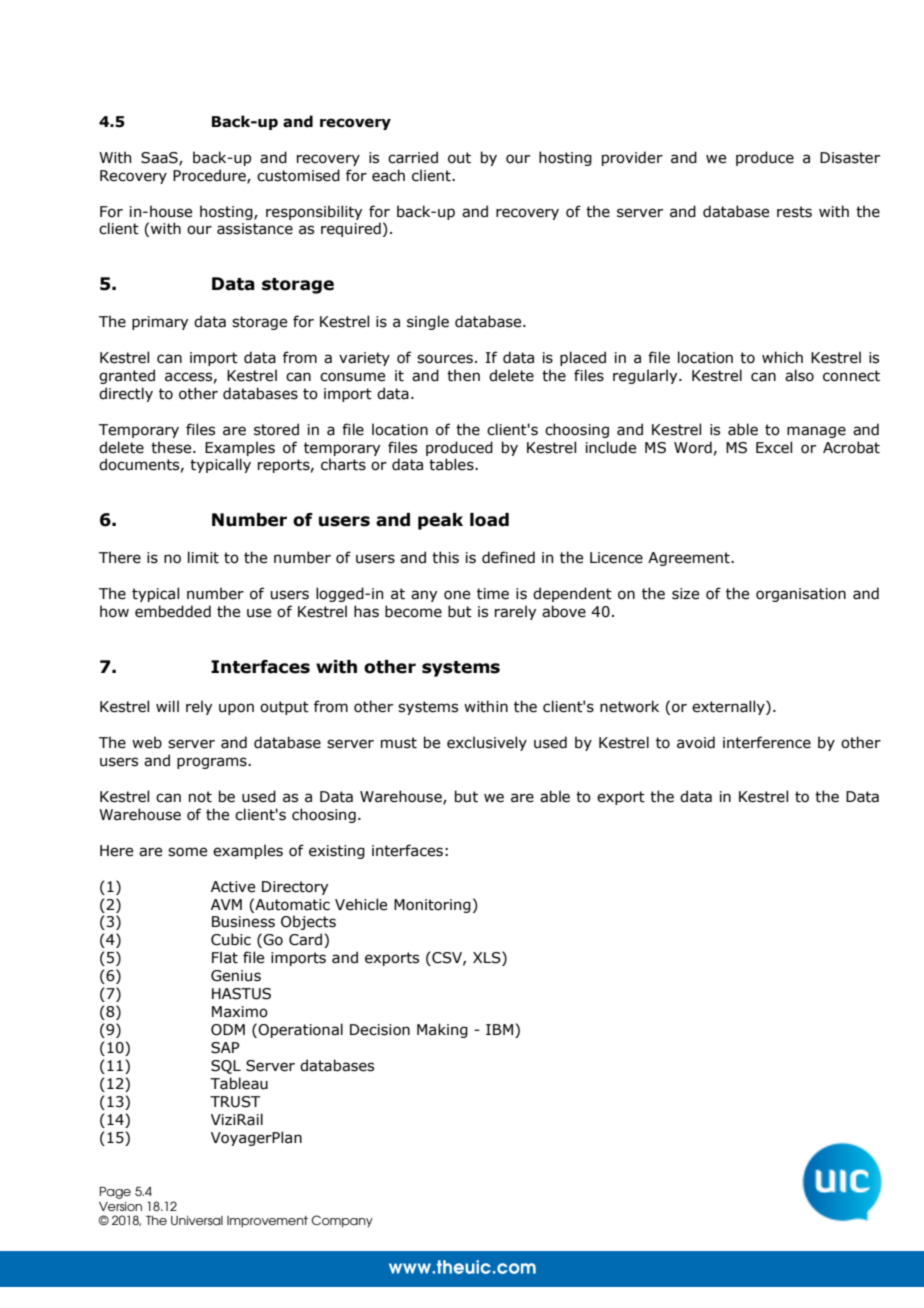 This screenshot has height=1308, width=924. Describe the element at coordinates (203, 557) in the screenshot. I see `limit` at that location.
